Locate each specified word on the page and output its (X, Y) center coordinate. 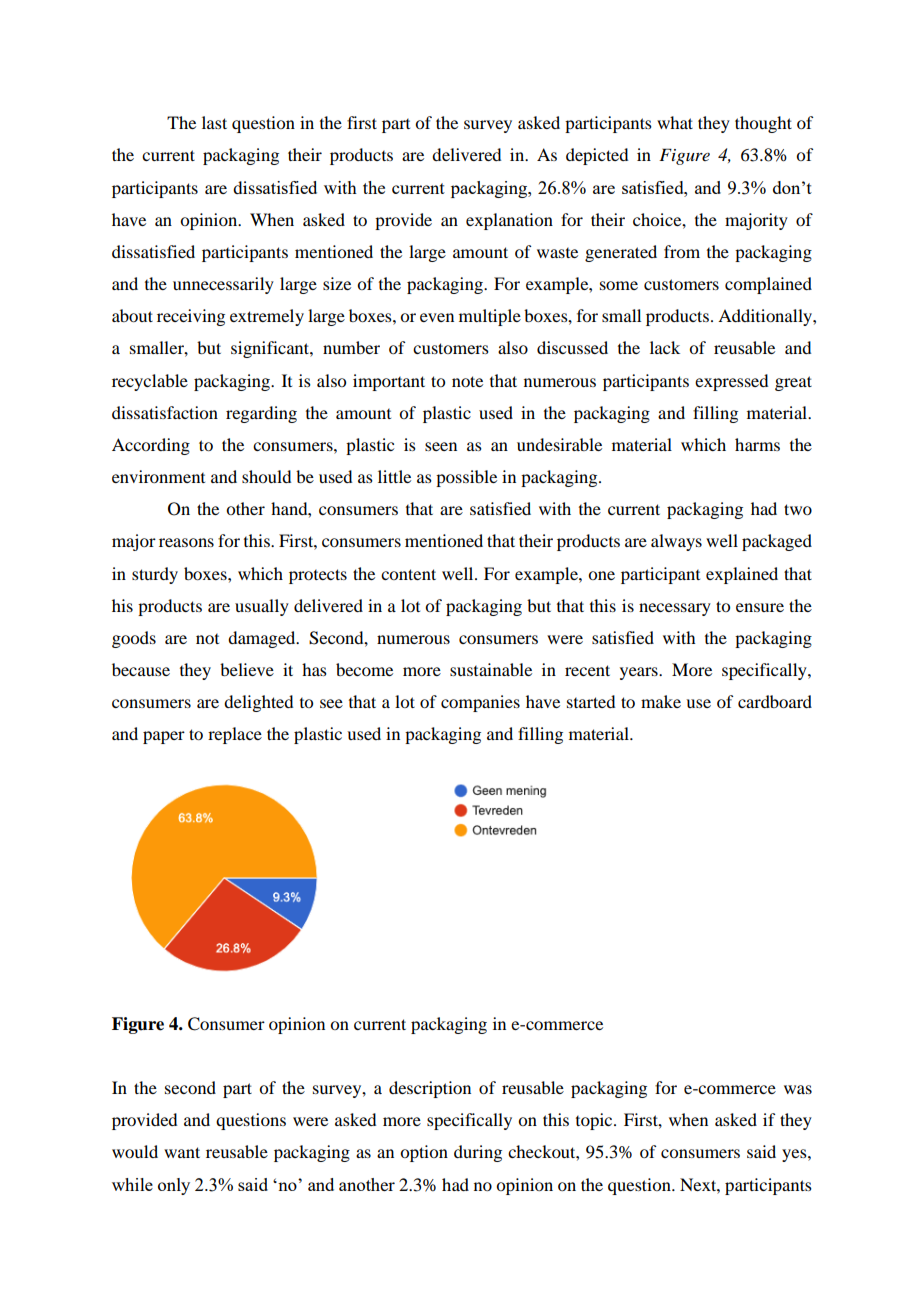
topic (595, 1121)
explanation (509, 221)
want (182, 1152)
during (478, 1153)
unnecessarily (223, 285)
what (675, 122)
